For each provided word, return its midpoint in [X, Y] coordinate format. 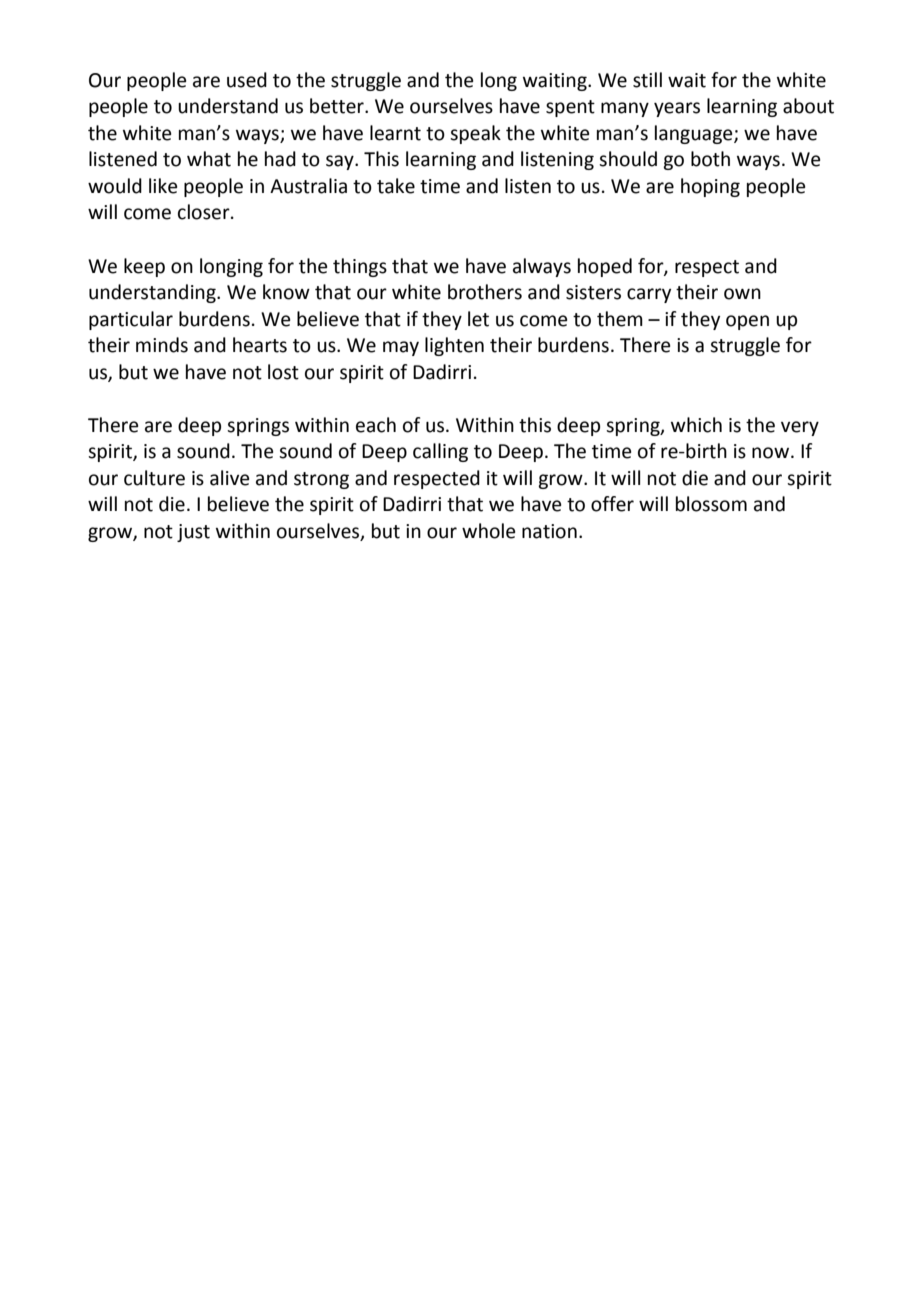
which [696, 425]
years [677, 109]
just [193, 533]
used [247, 80]
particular [131, 320]
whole [489, 531]
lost [283, 372]
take [396, 186]
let [478, 319]
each [376, 425]
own [742, 294]
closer [205, 212]
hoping [710, 187]
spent [570, 108]
